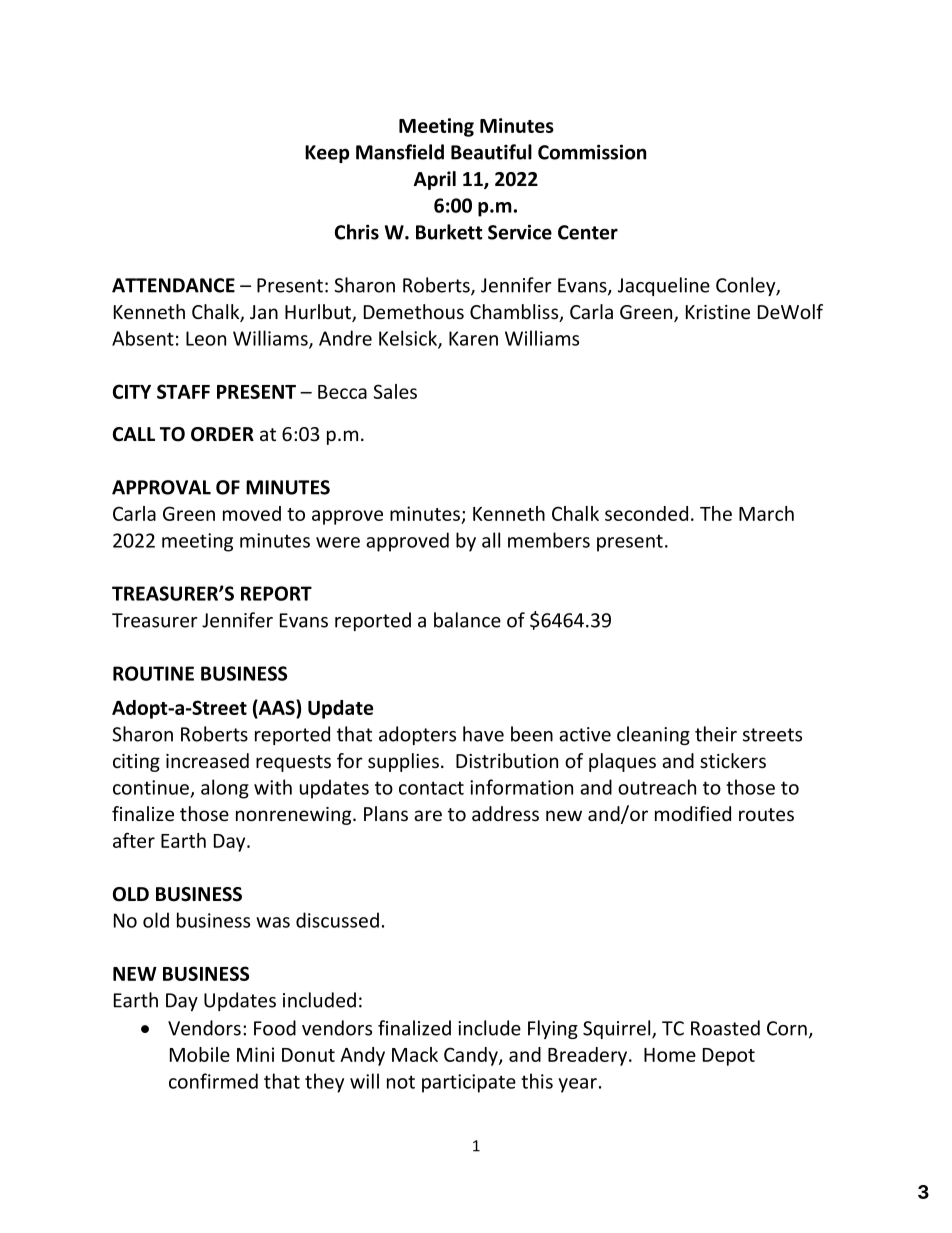 The width and height of the document is (952, 1233). I want to click on Commission, so click(592, 152).
